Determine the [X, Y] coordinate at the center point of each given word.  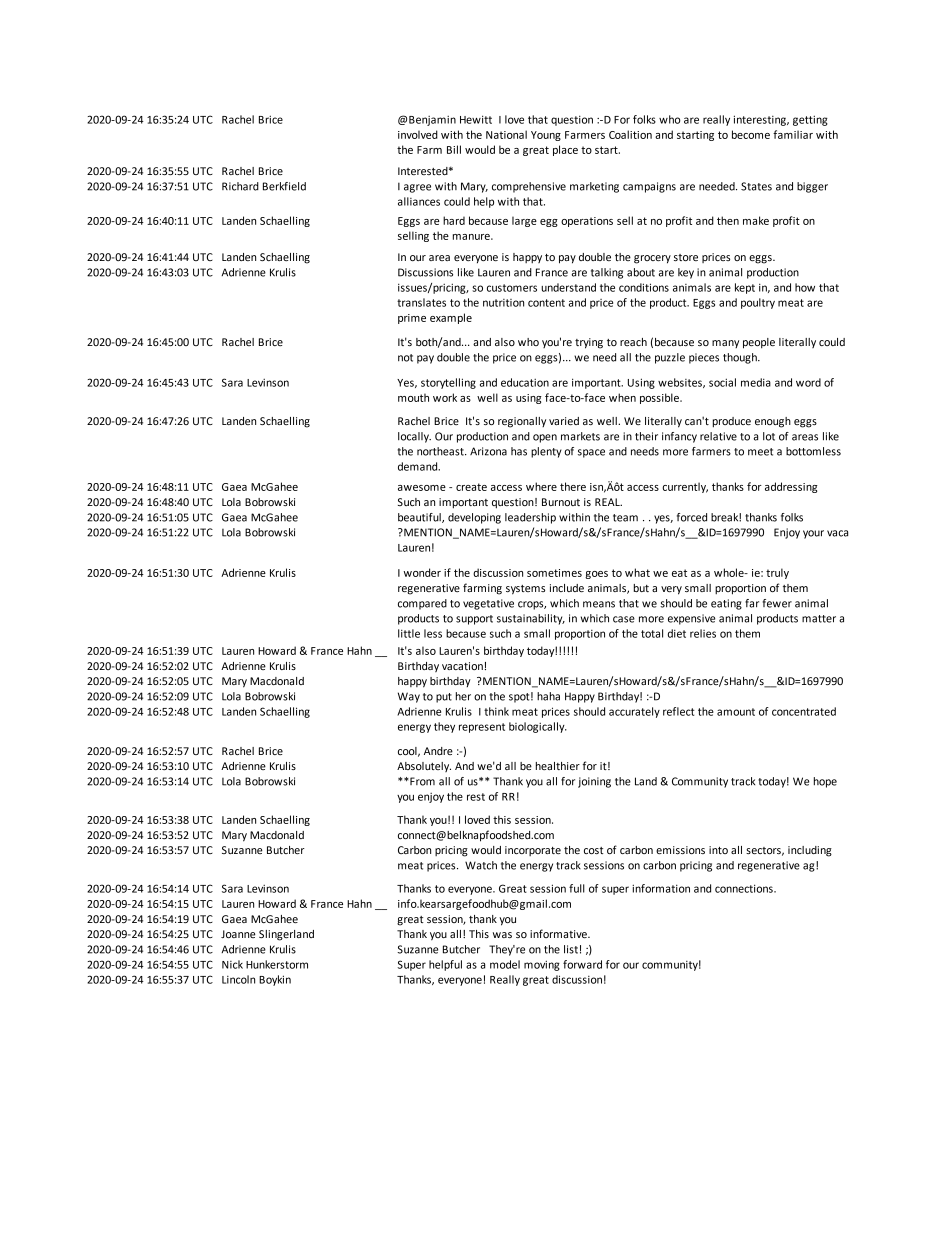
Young [546, 136]
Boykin [275, 980]
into [718, 850]
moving [542, 965]
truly [777, 573]
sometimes [554, 573]
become [751, 134]
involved [418, 134]
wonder [422, 572]
